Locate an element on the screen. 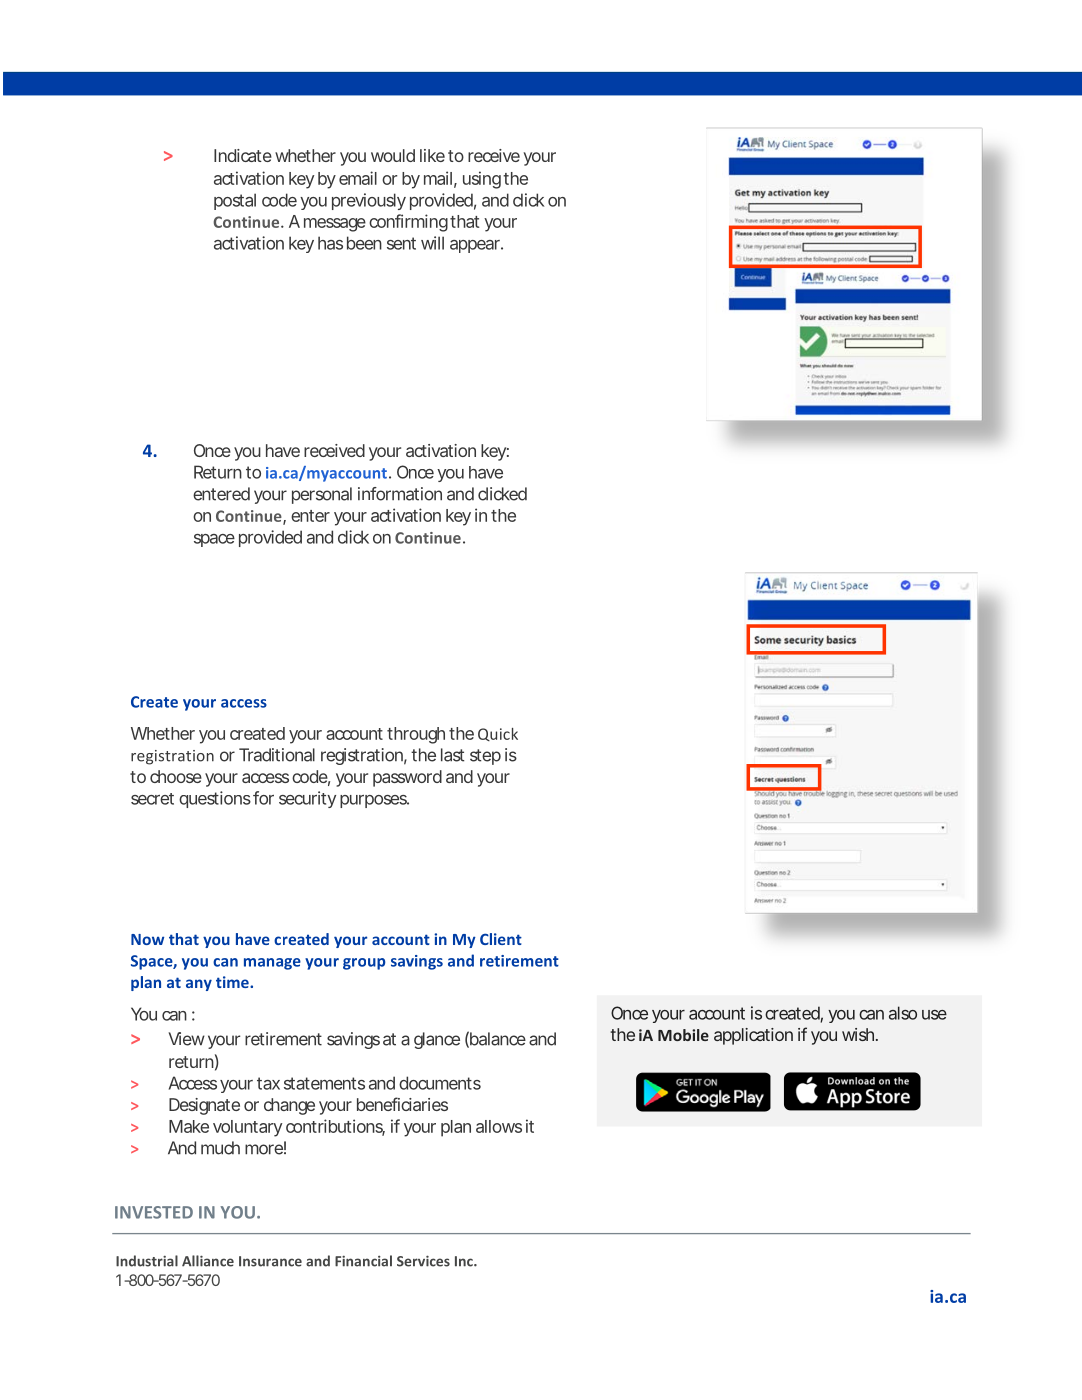  like is located at coordinates (432, 155).
